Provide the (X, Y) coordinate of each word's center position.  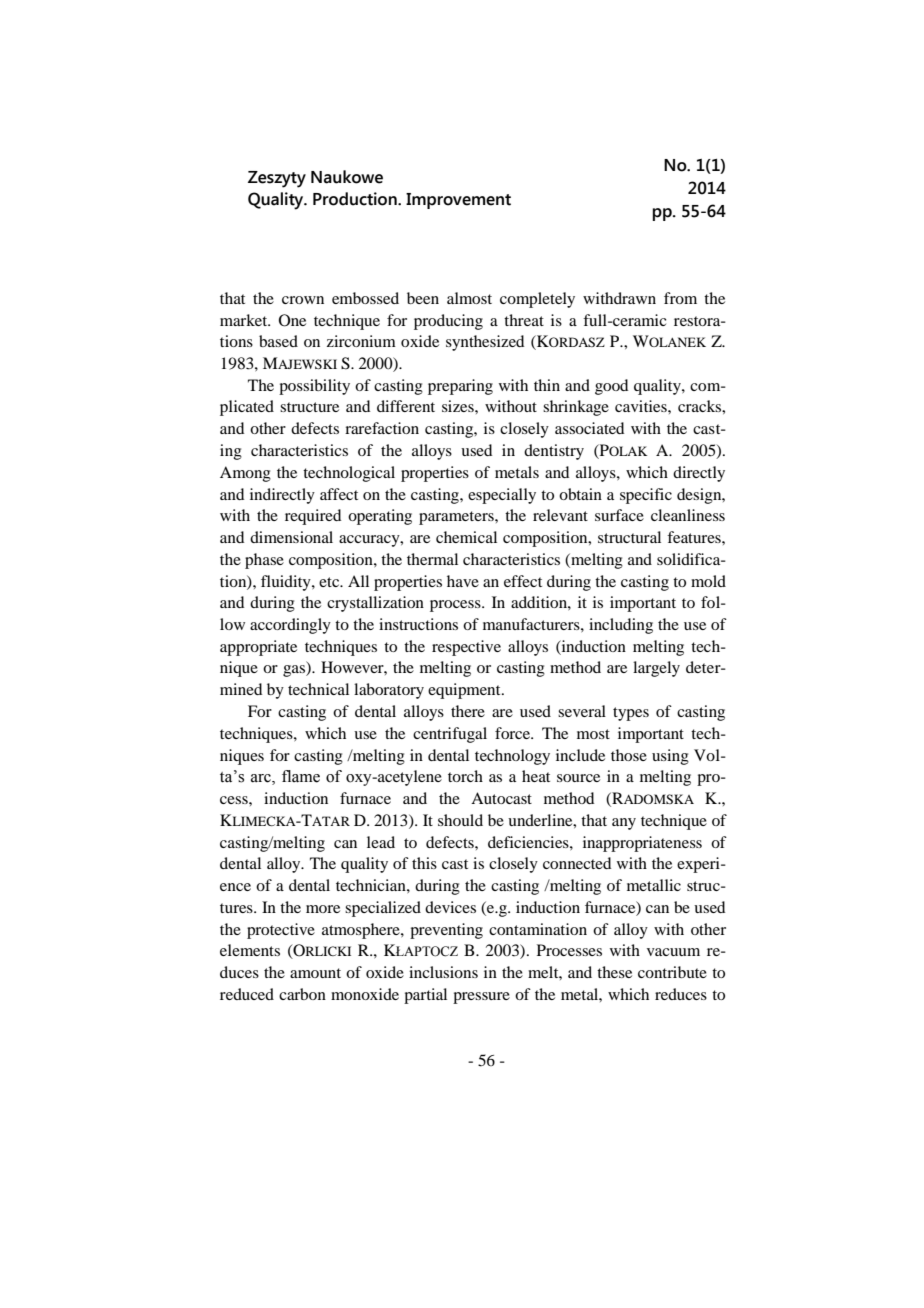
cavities (642, 406)
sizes (459, 406)
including (621, 626)
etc (330, 582)
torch (465, 776)
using (670, 757)
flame (301, 776)
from (680, 298)
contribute (672, 972)
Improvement (458, 201)
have (463, 581)
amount (315, 973)
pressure (481, 998)
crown (303, 300)
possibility (314, 387)
